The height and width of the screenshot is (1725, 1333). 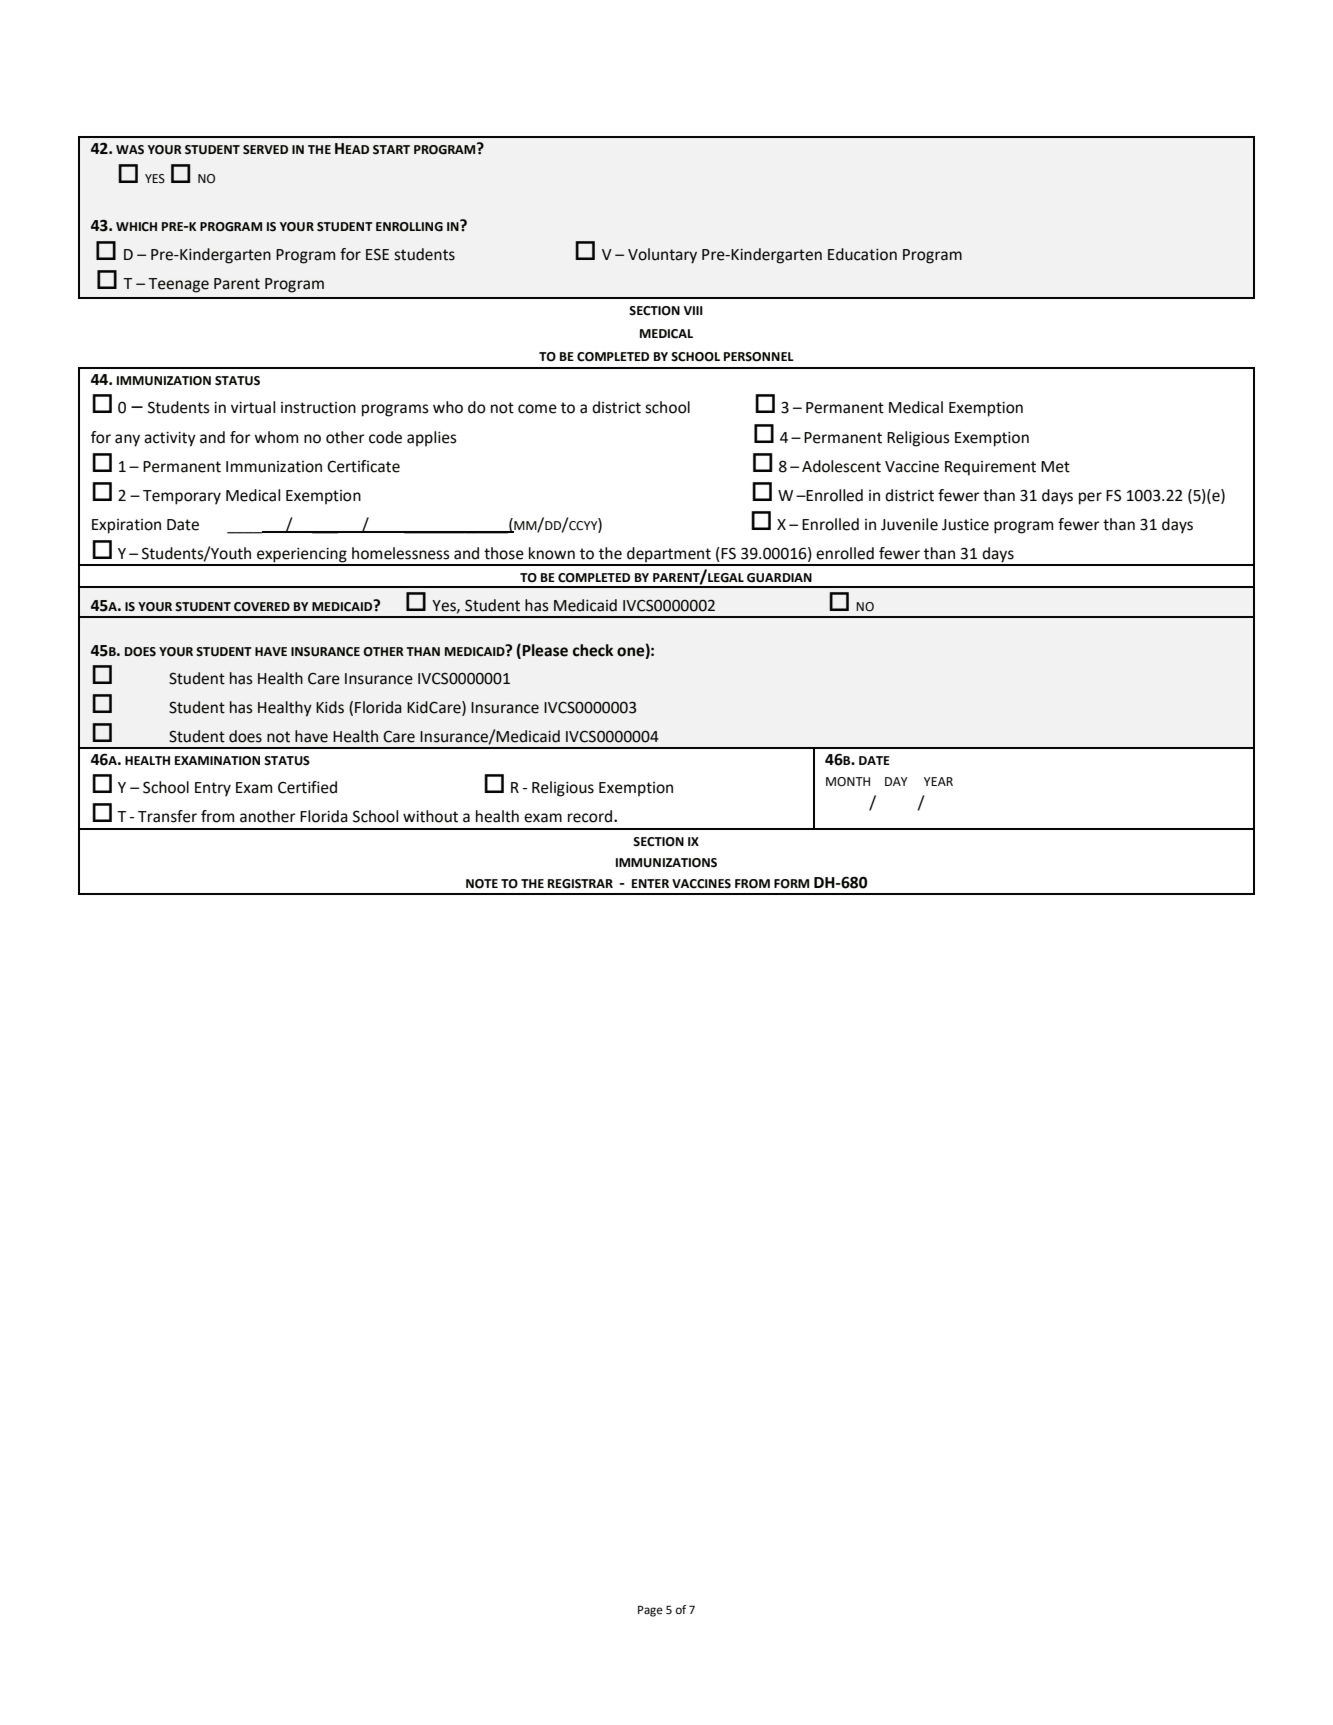 I want to click on Page, so click(x=650, y=1611).
